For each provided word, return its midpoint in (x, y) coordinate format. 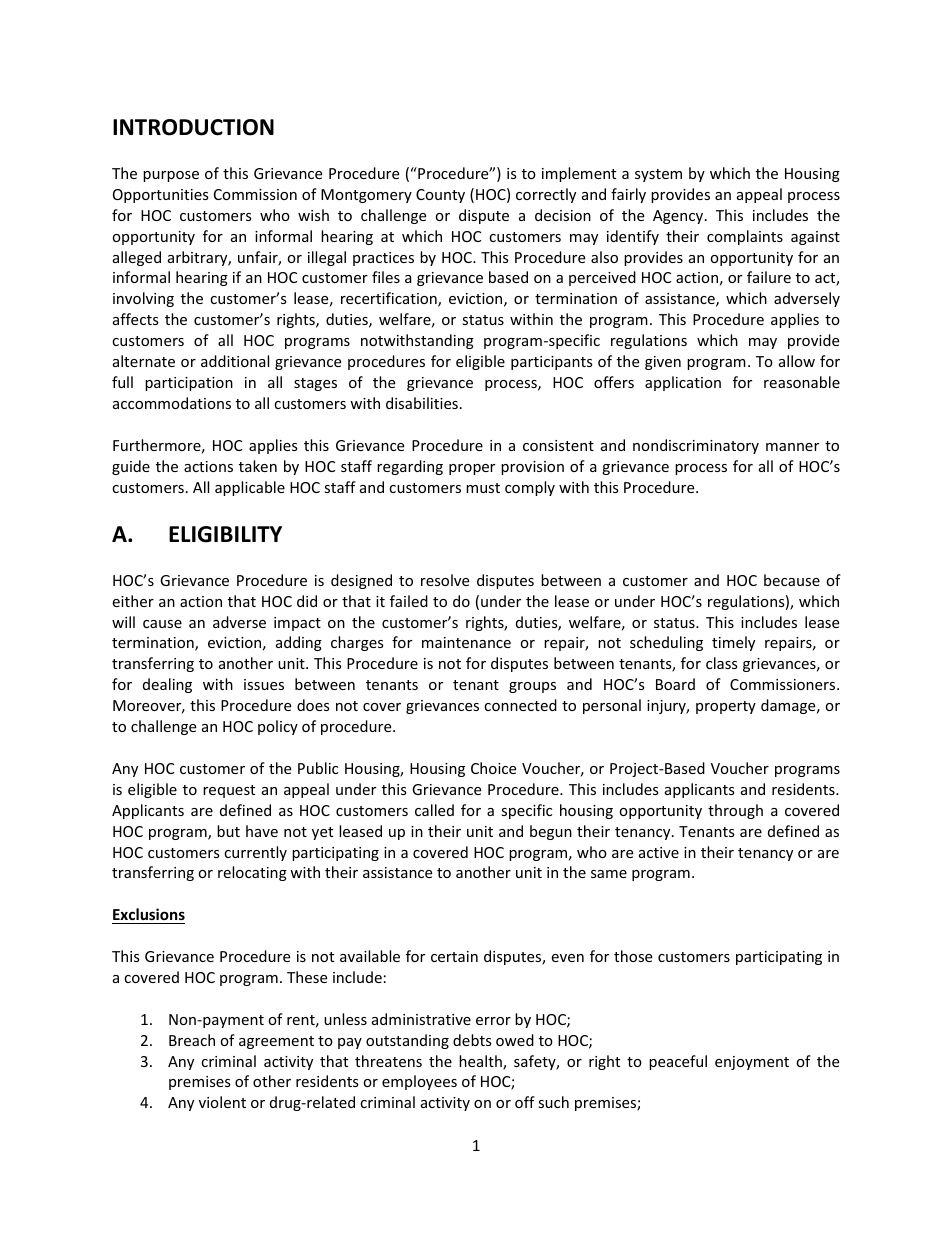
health (481, 1062)
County (440, 196)
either (133, 601)
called (434, 810)
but (228, 831)
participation (189, 384)
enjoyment (752, 1063)
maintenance (466, 642)
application (683, 383)
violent (222, 1102)
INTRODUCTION (193, 127)
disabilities (422, 403)
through (735, 811)
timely (733, 643)
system (658, 175)
